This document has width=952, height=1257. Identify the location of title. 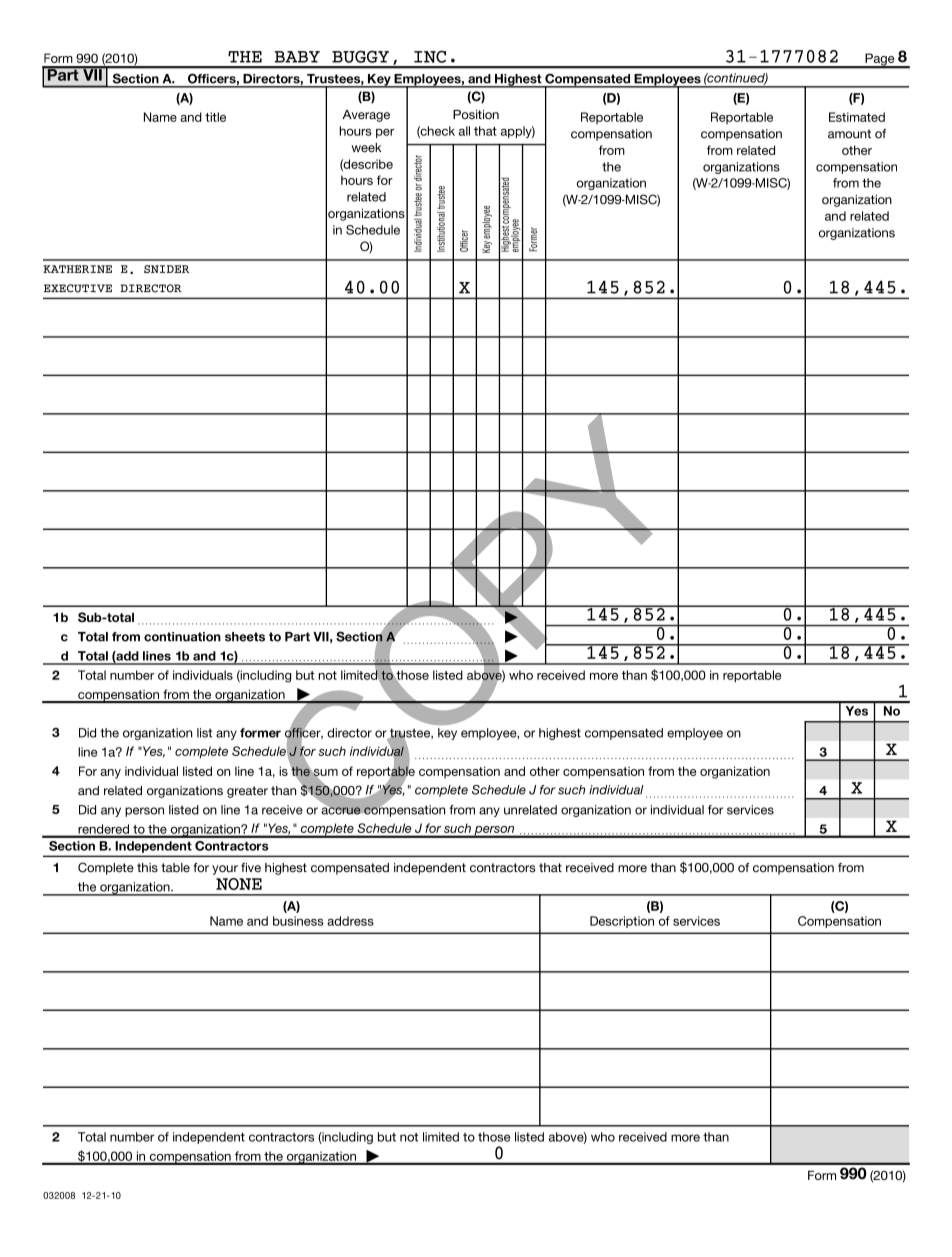
(215, 117).
